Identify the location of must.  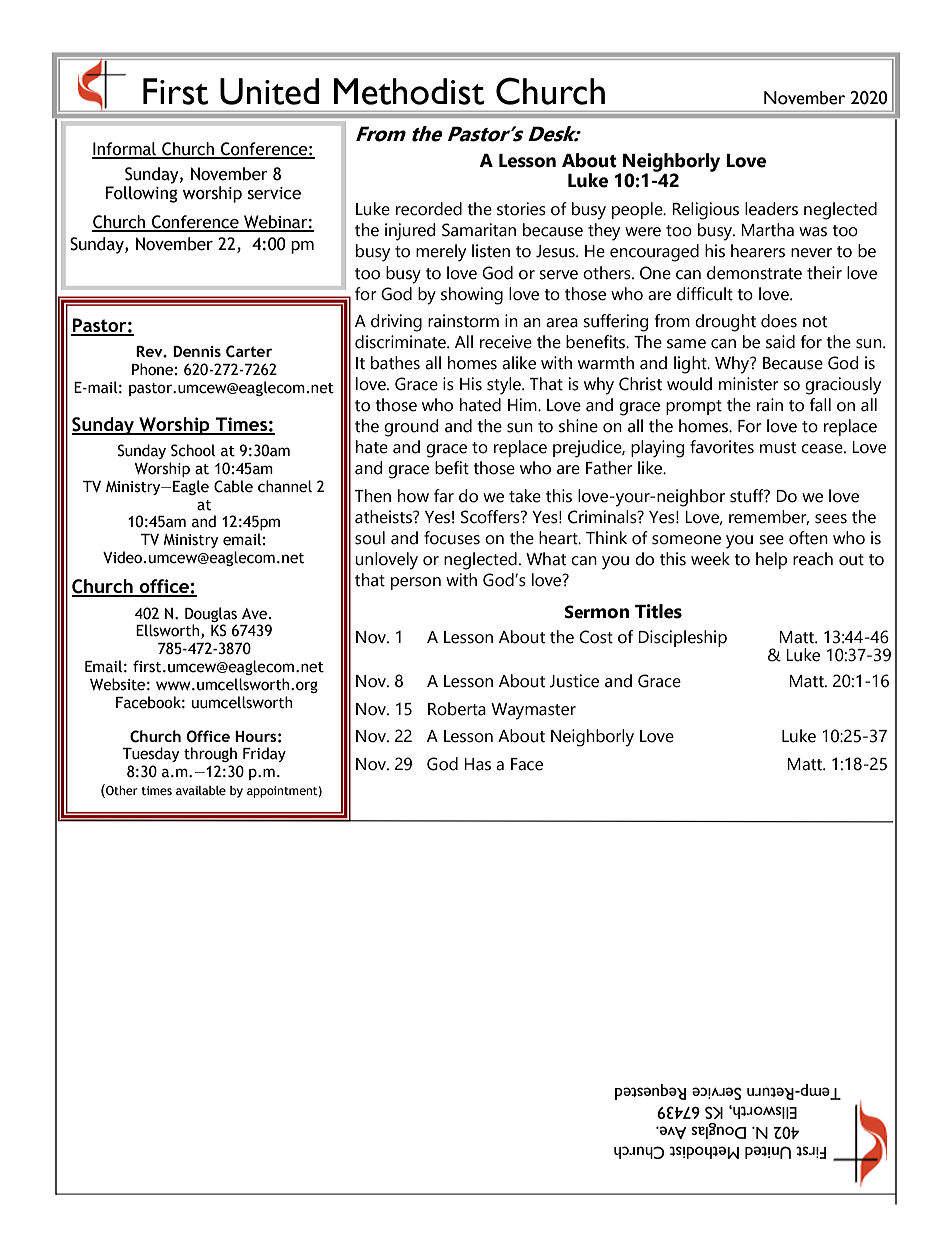
(778, 448).
